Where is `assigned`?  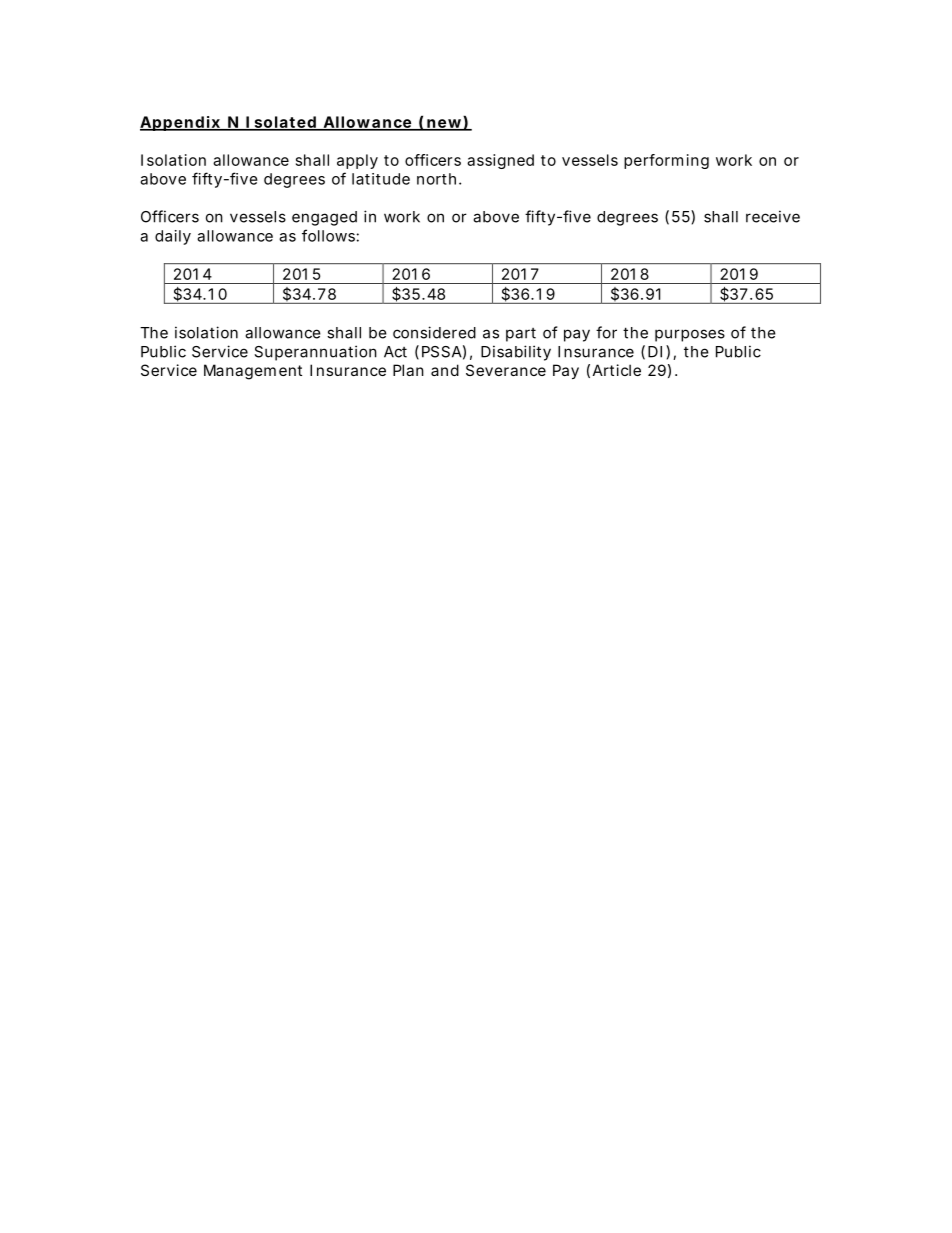 assigned is located at coordinates (500, 161).
